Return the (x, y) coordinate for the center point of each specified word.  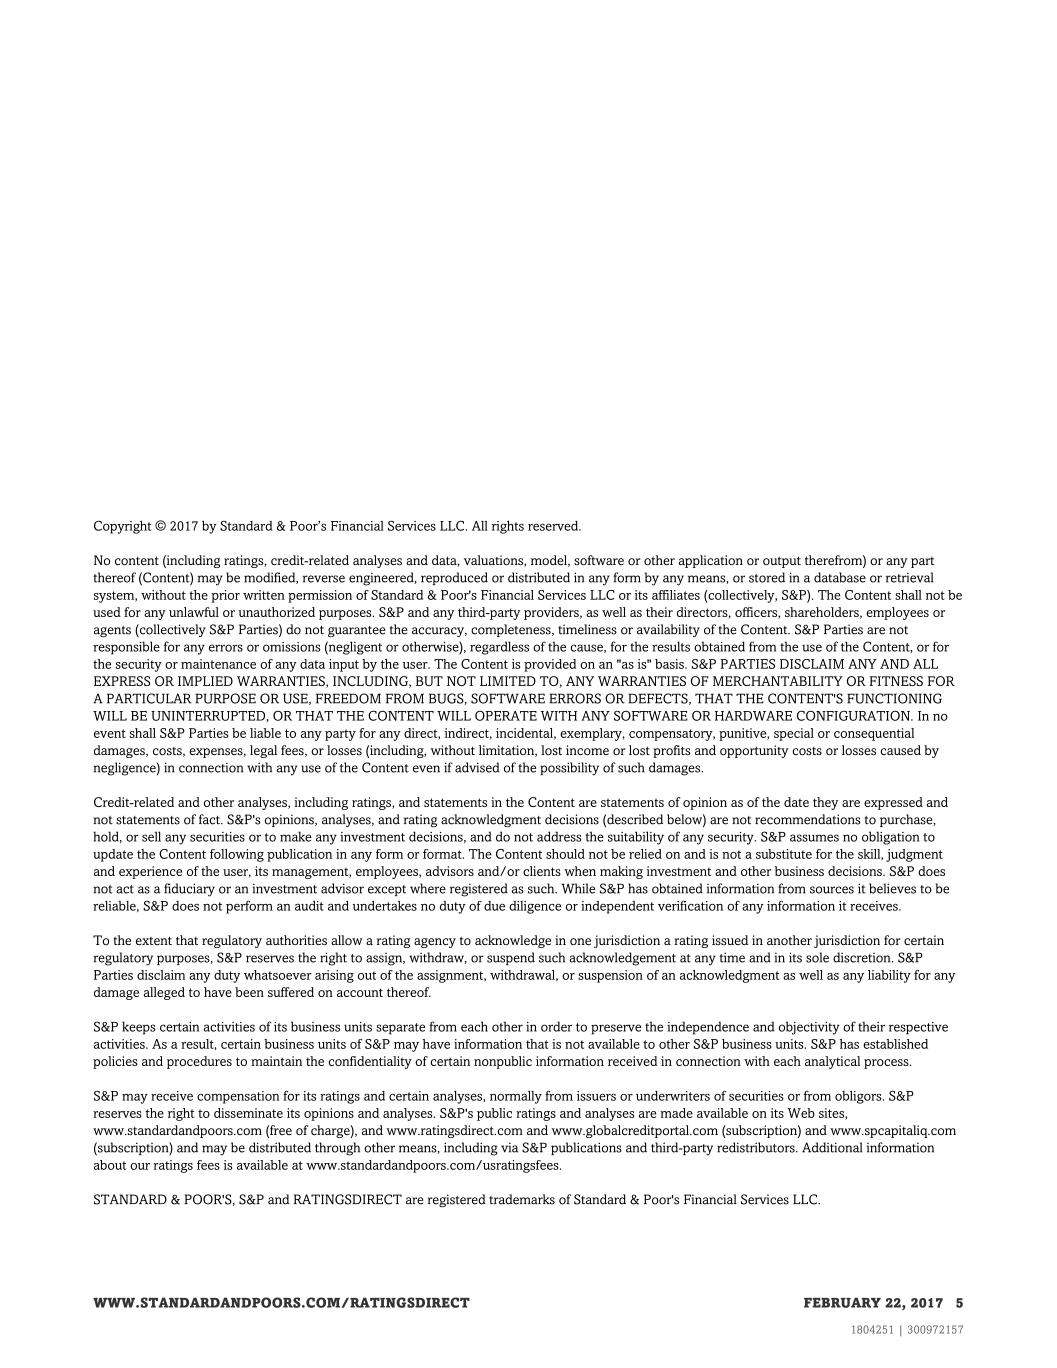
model (550, 561)
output (782, 562)
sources (832, 890)
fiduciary (189, 890)
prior (225, 596)
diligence (535, 907)
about (110, 1165)
